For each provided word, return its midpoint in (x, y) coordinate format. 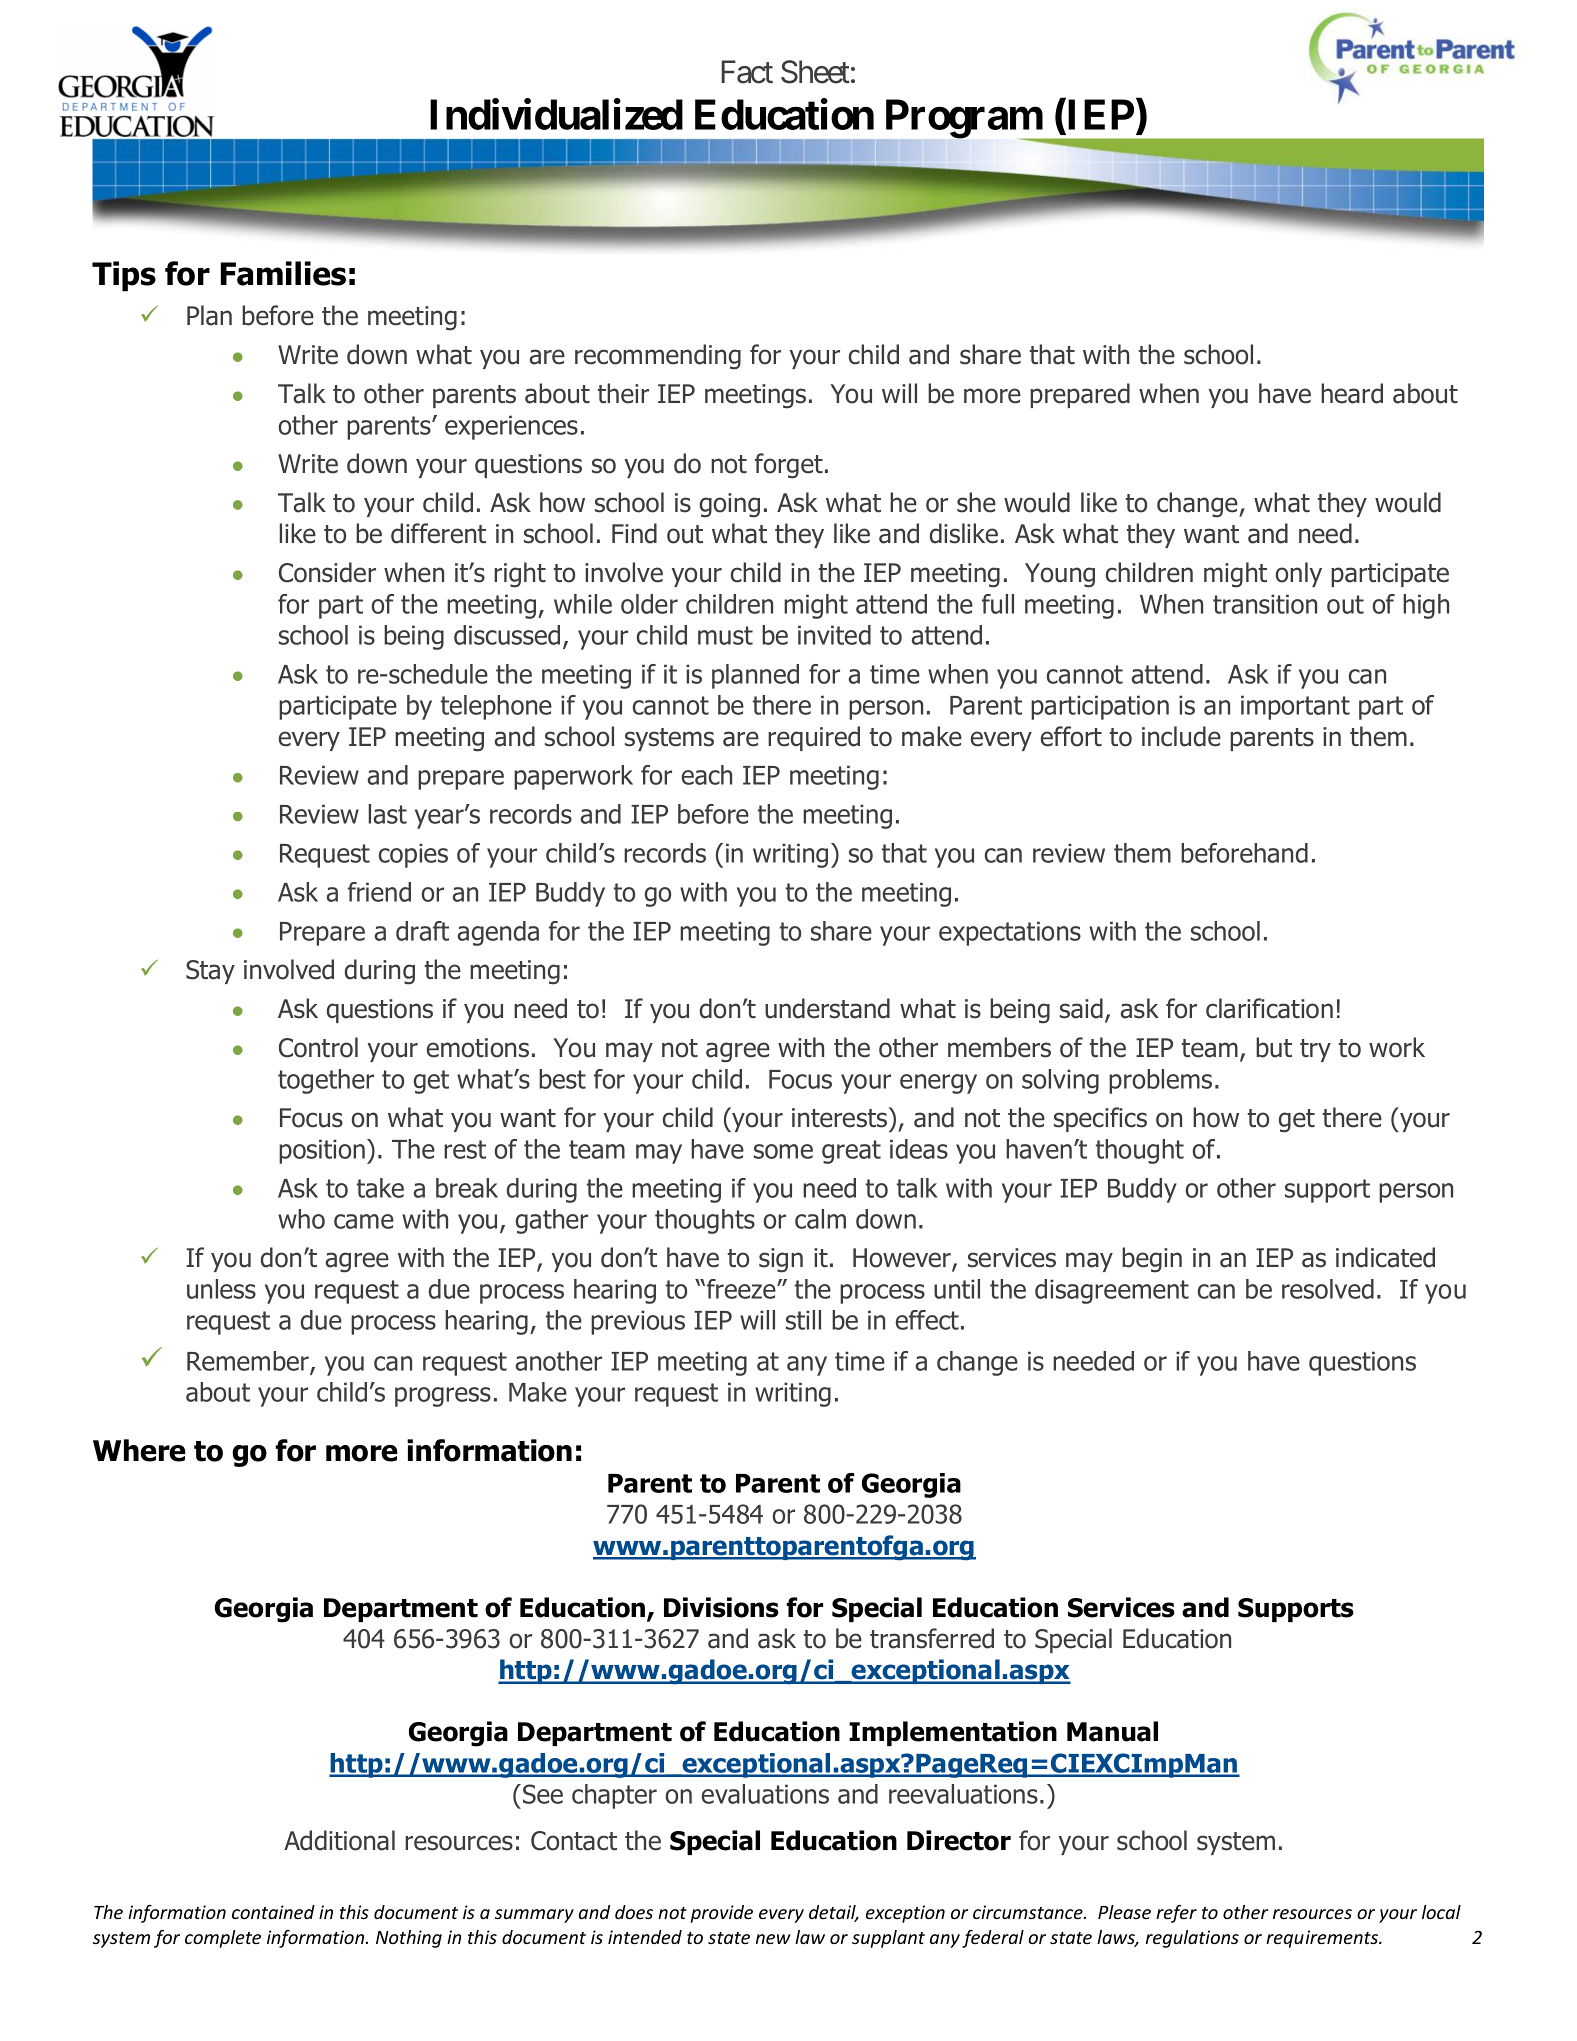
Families (283, 273)
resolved (1328, 1289)
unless (221, 1289)
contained (273, 1912)
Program (965, 119)
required (814, 738)
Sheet (815, 72)
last (388, 814)
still (803, 1320)
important (1295, 707)
